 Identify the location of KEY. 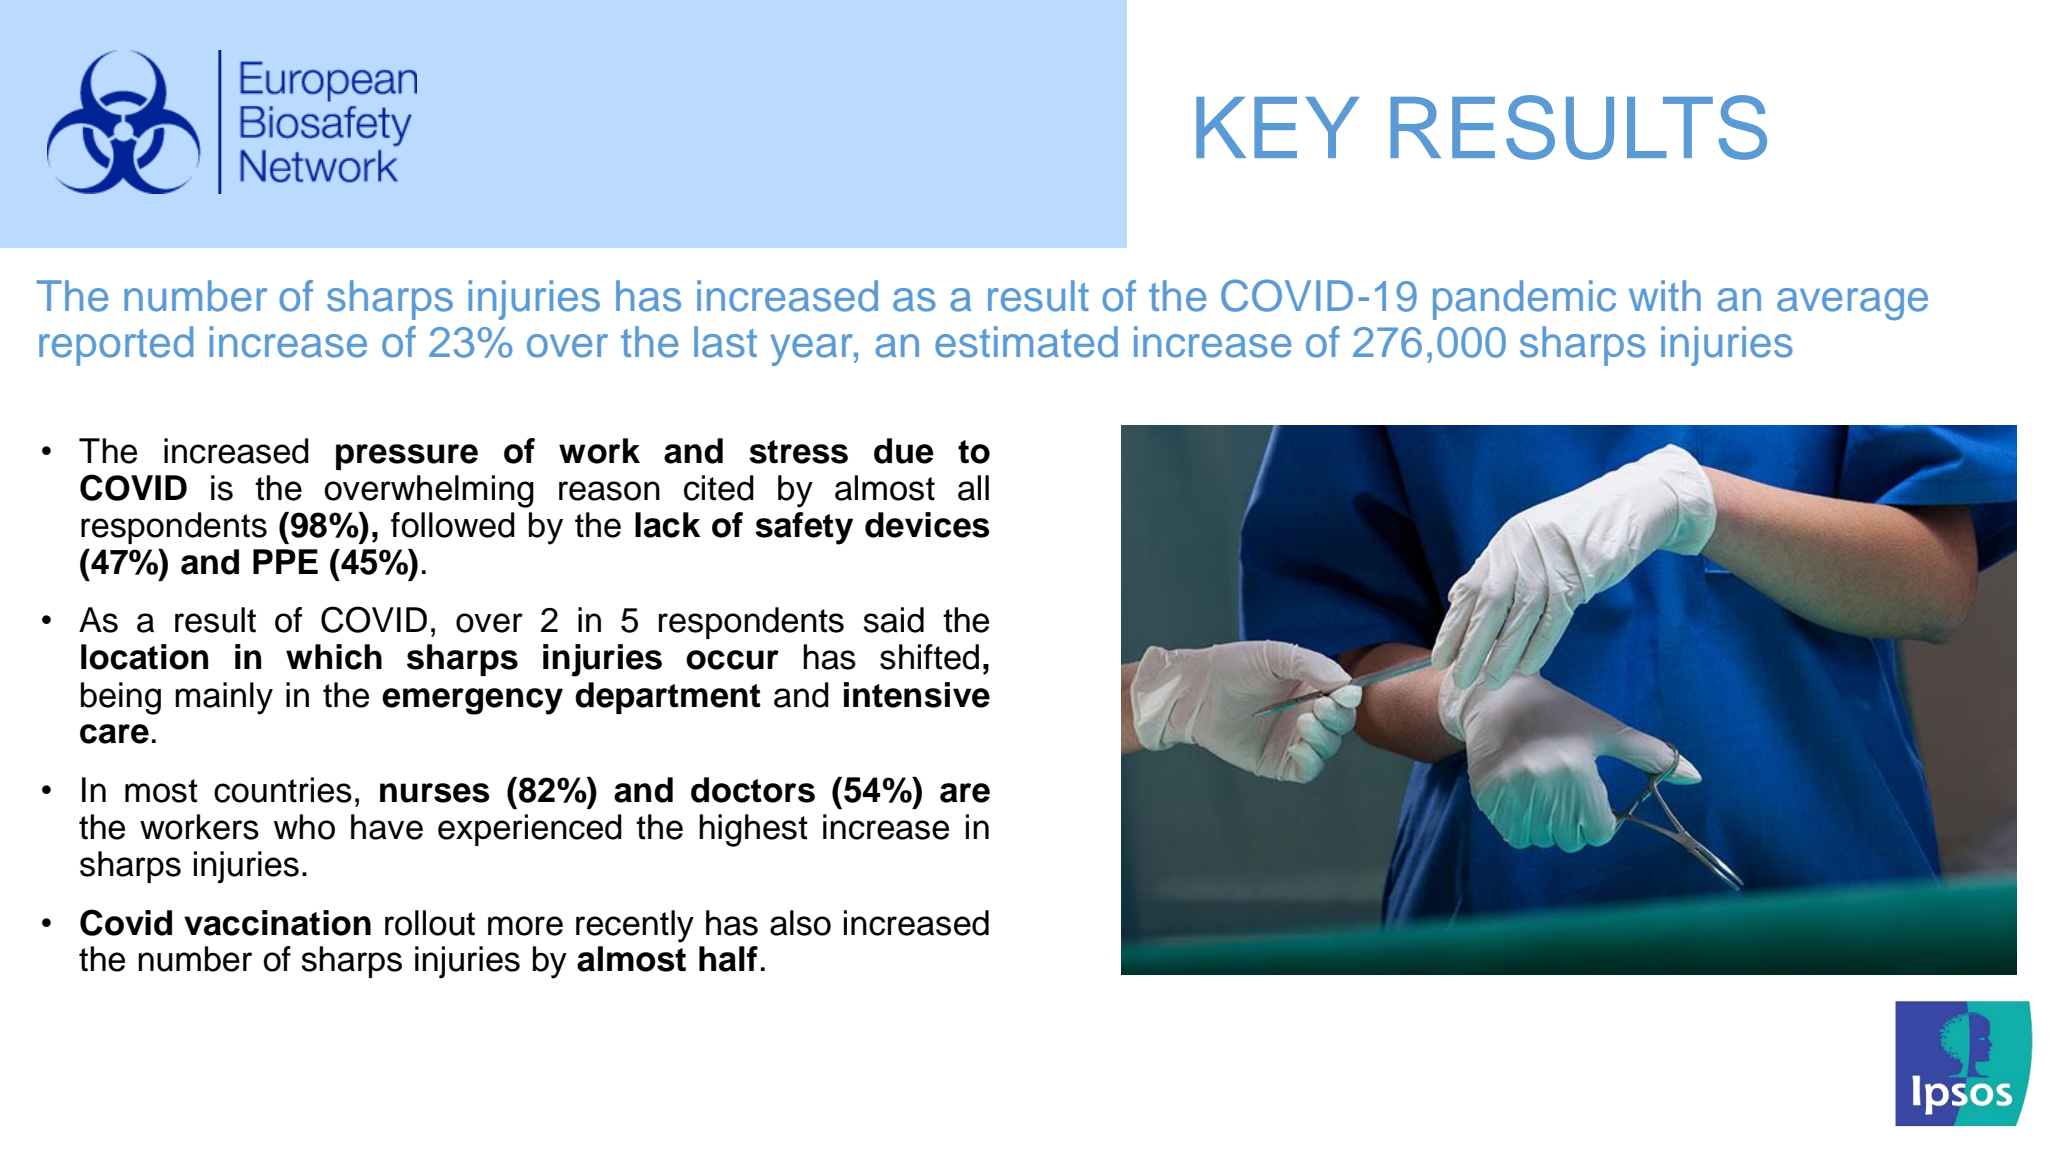
(1277, 127).
